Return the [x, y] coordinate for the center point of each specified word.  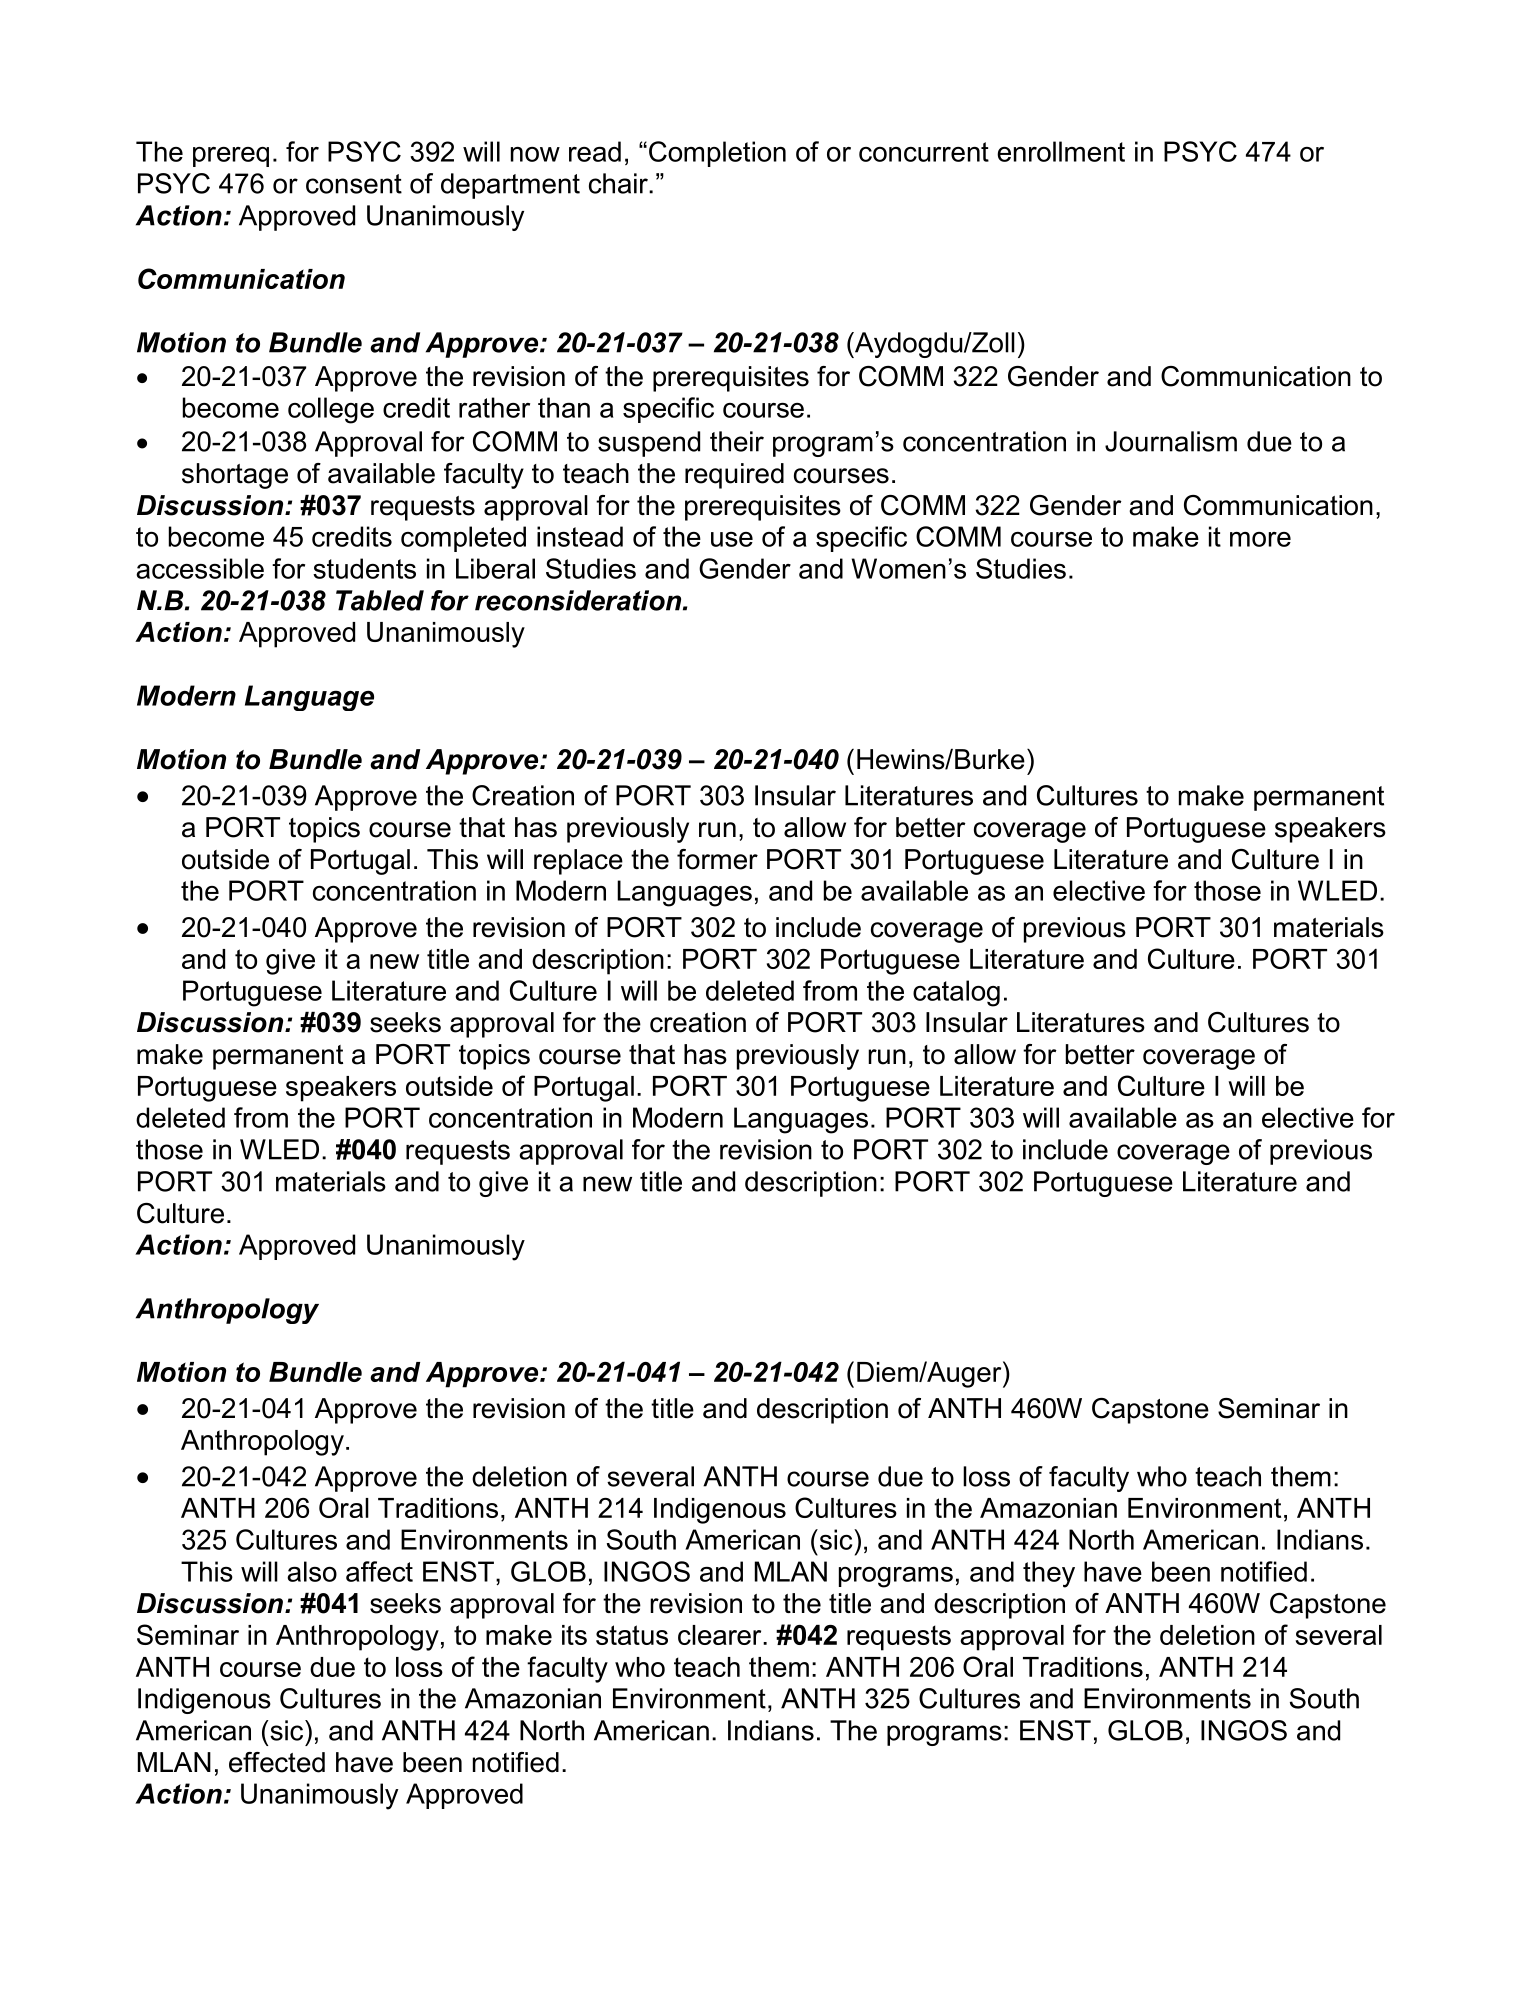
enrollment [1061, 151]
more [1260, 539]
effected [277, 1762]
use [732, 539]
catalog [956, 993]
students [364, 568]
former [717, 859]
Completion [717, 154]
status [632, 1635]
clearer [721, 1635]
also [312, 1571]
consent [354, 184]
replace [578, 862]
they [1049, 1574]
